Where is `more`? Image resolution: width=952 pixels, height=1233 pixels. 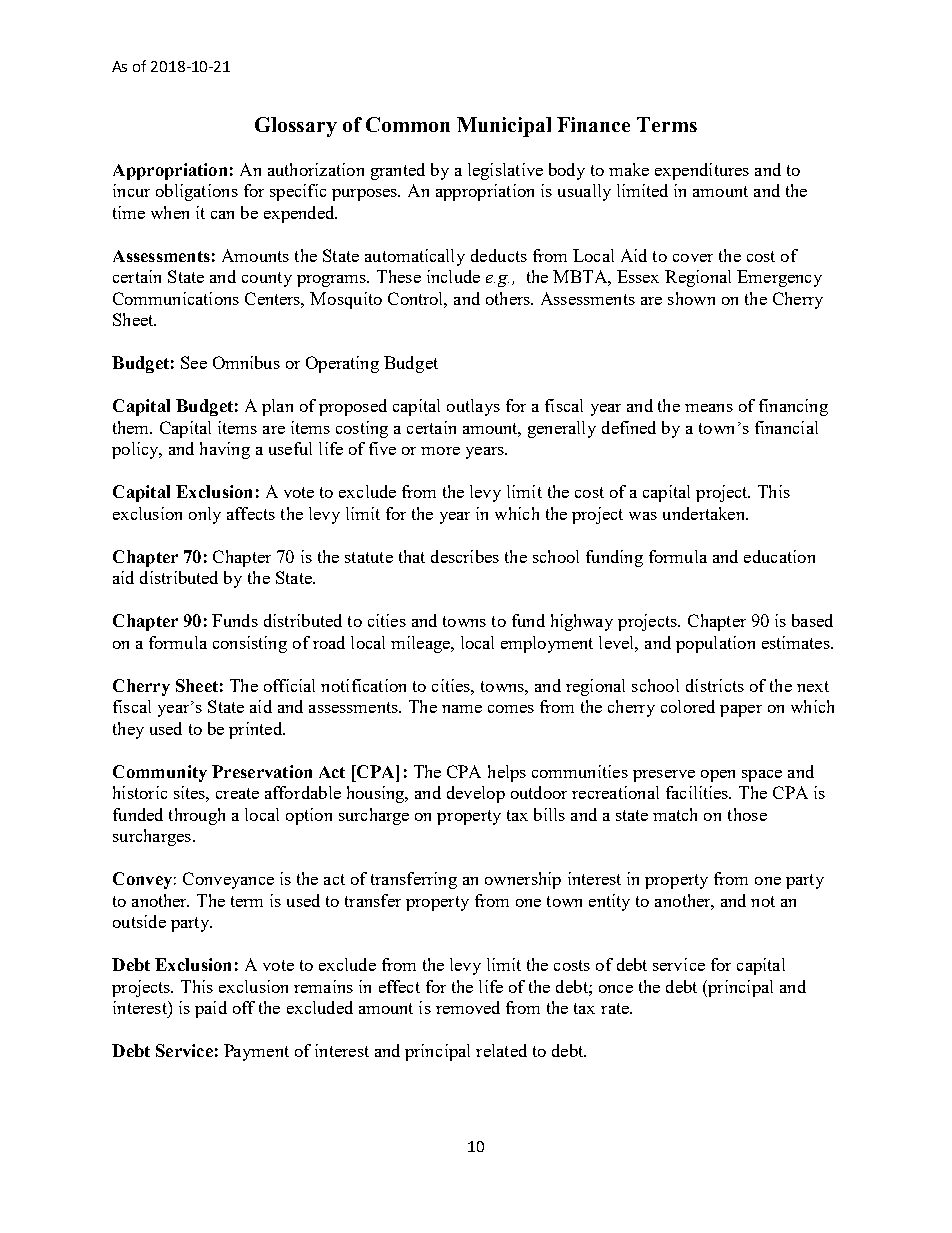
more is located at coordinates (440, 451).
